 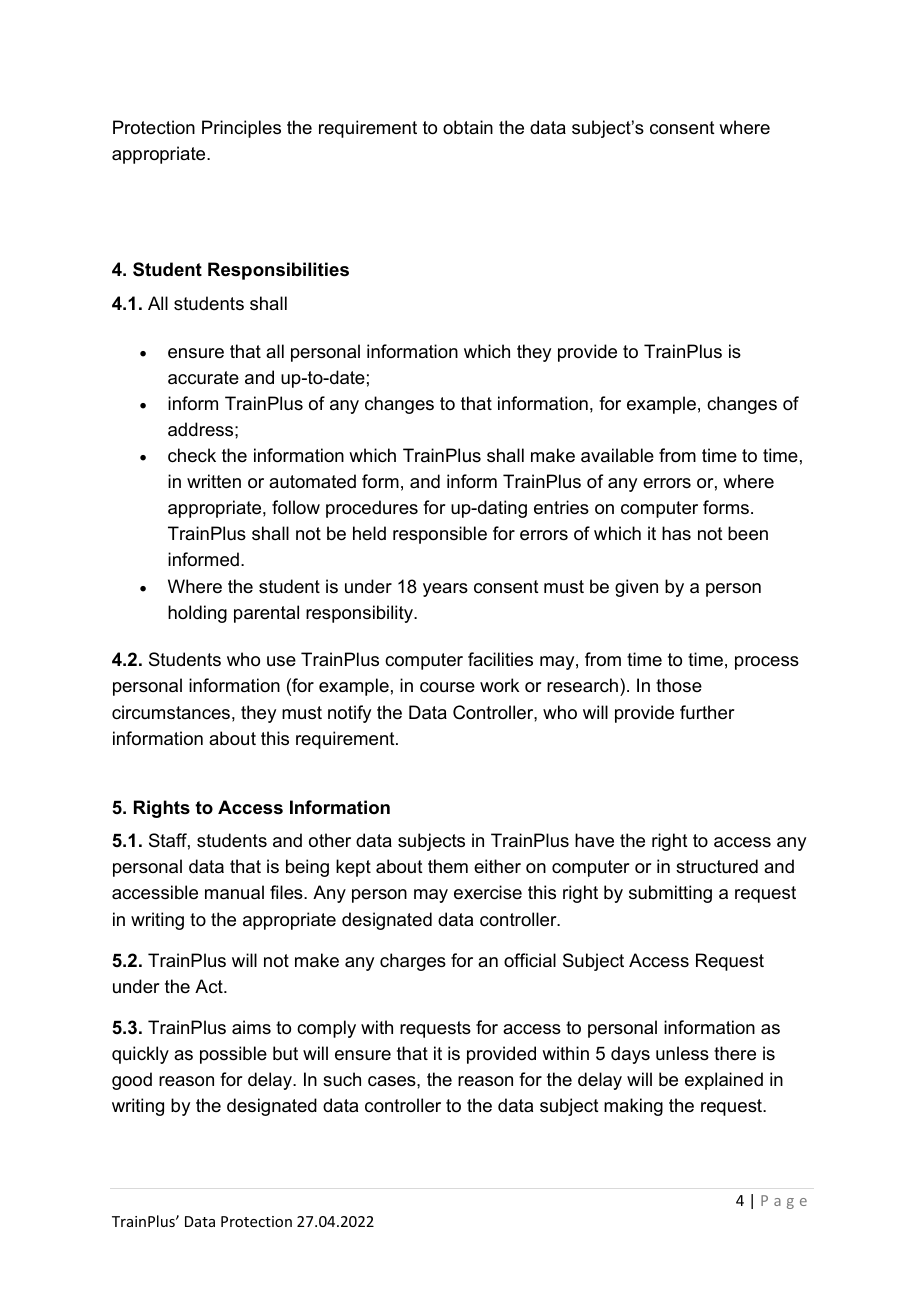 What do you see at coordinates (670, 894) in the document?
I see `submitting` at bounding box center [670, 894].
